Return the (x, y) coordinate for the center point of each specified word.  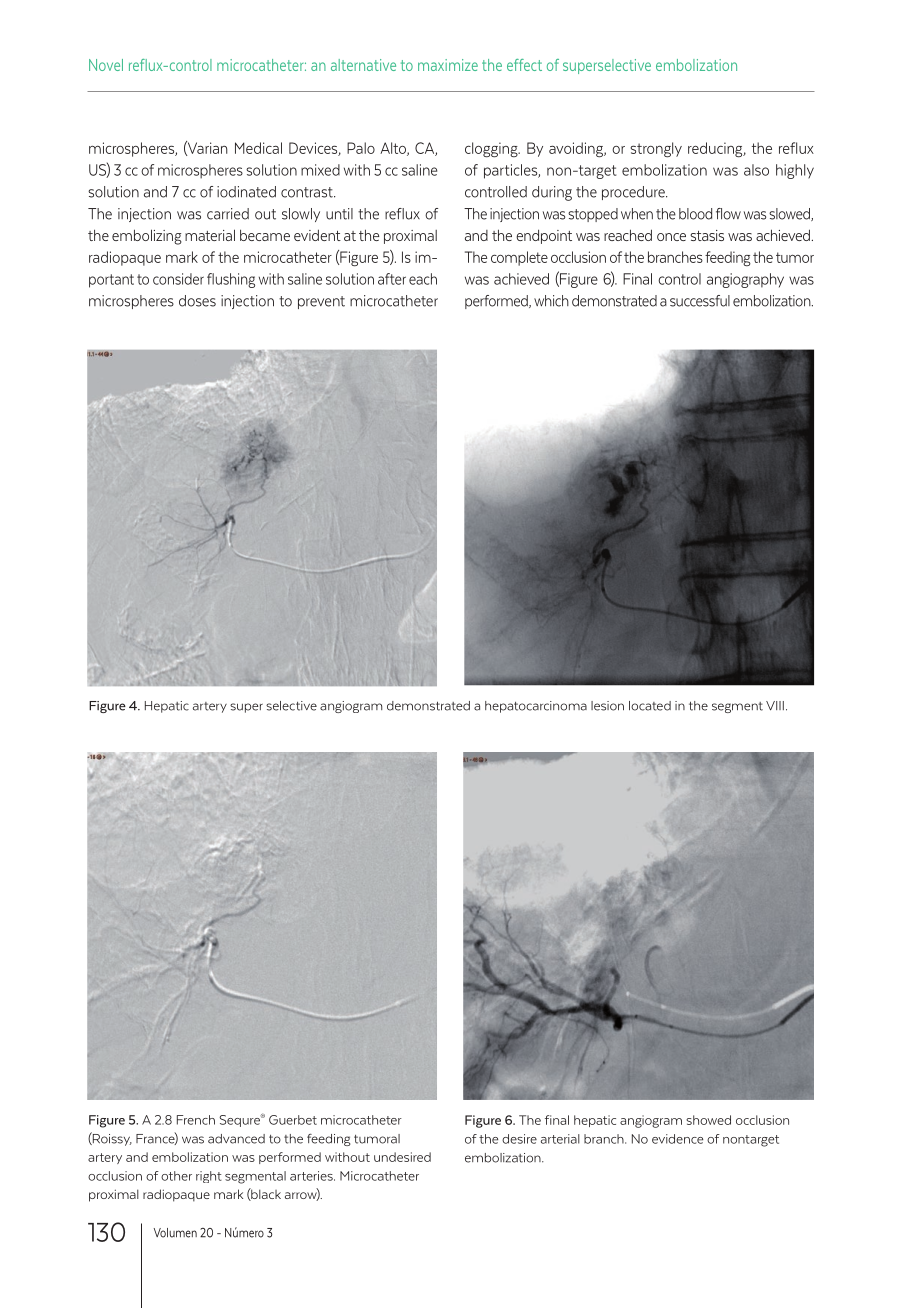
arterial (560, 1139)
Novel (106, 65)
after (392, 279)
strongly (656, 150)
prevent (321, 302)
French (196, 1120)
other (176, 1176)
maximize (448, 65)
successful (700, 301)
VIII (775, 706)
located (650, 706)
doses (197, 301)
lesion (607, 706)
